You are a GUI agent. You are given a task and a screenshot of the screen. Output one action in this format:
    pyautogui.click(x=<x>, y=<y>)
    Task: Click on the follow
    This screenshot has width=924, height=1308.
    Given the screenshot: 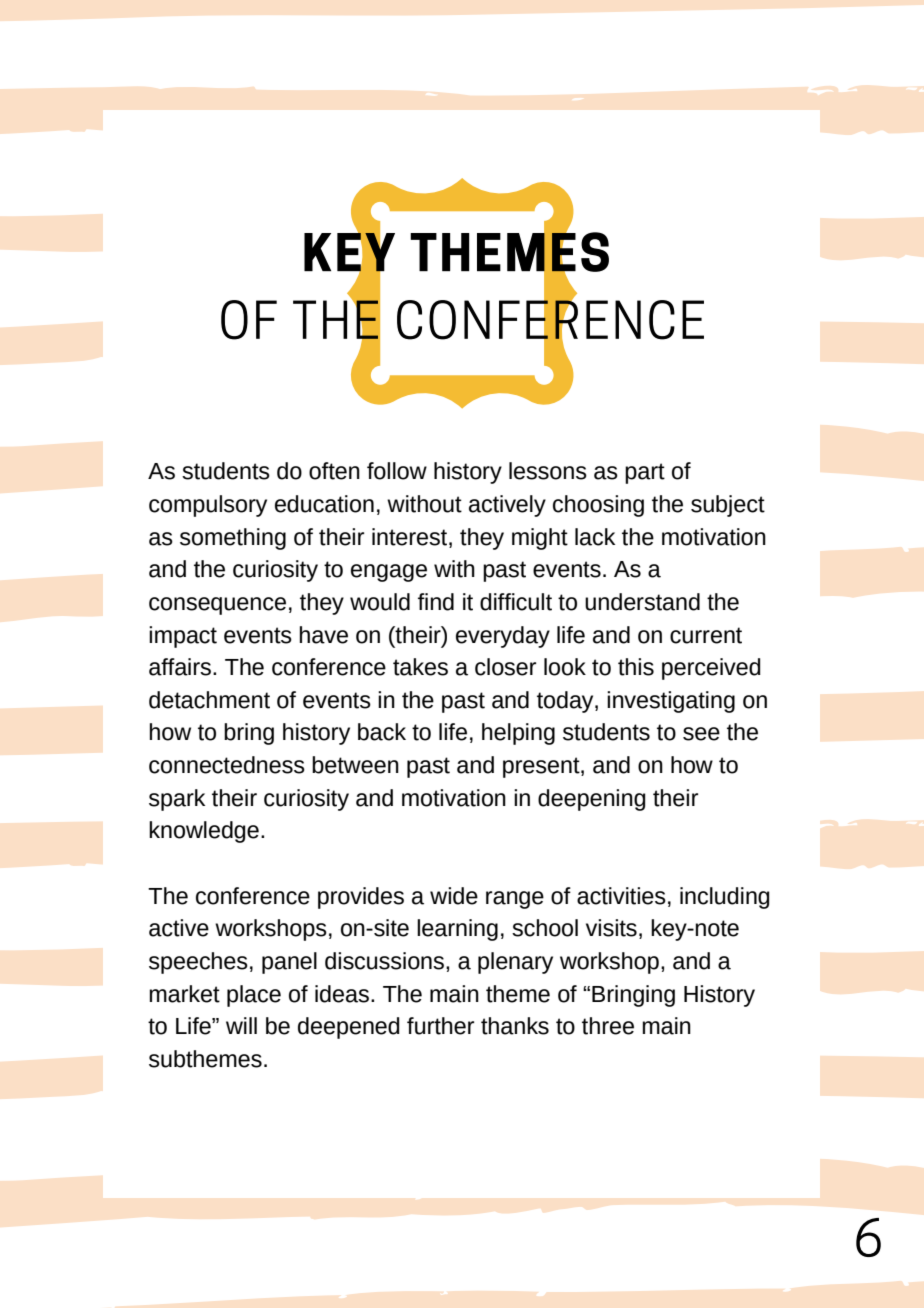 What is the action you would take?
    pyautogui.click(x=397, y=471)
